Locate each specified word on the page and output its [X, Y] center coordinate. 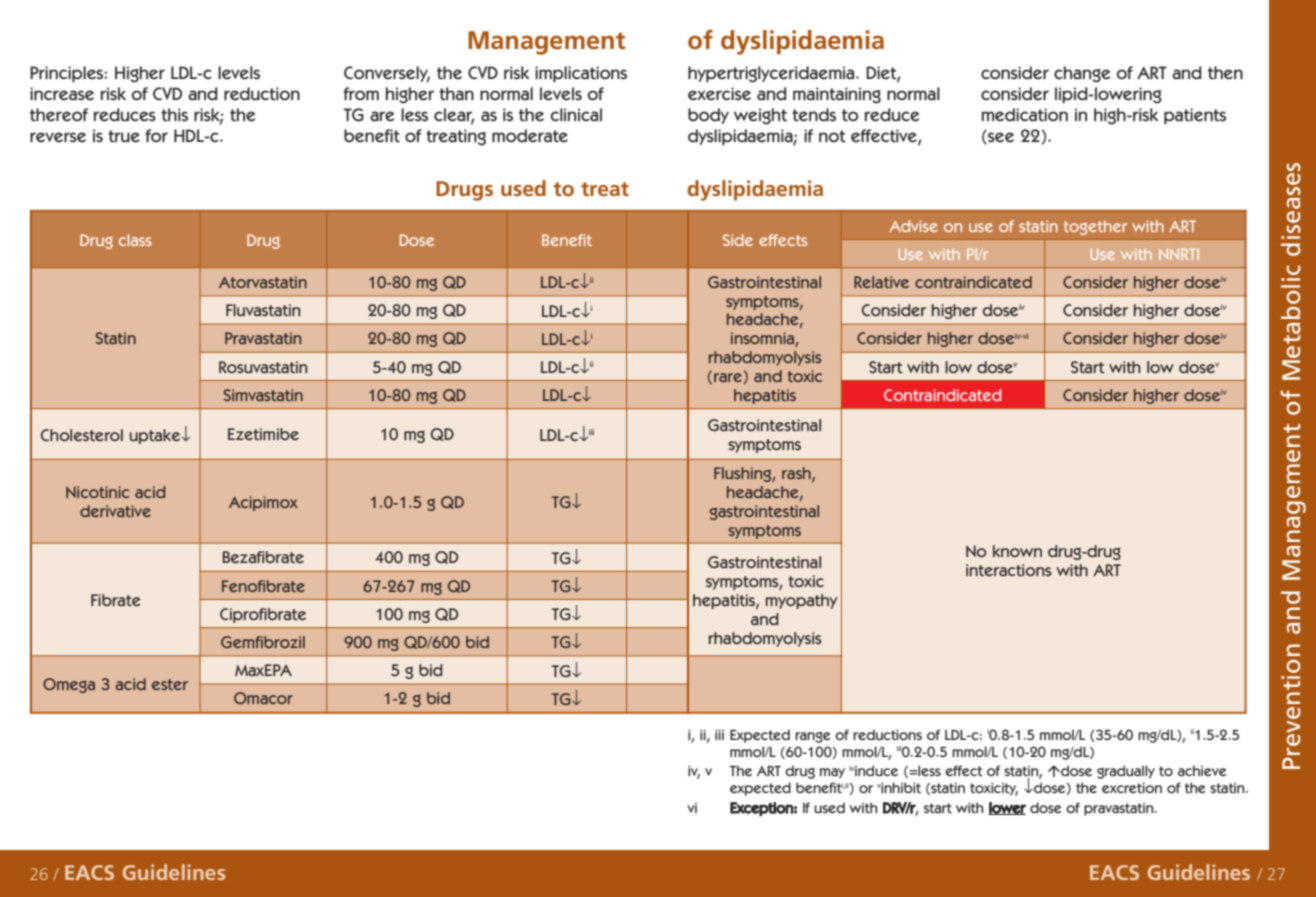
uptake [156, 436]
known [1017, 551]
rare [729, 378]
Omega [69, 685]
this [174, 115]
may [832, 773]
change [1082, 74]
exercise [719, 94]
